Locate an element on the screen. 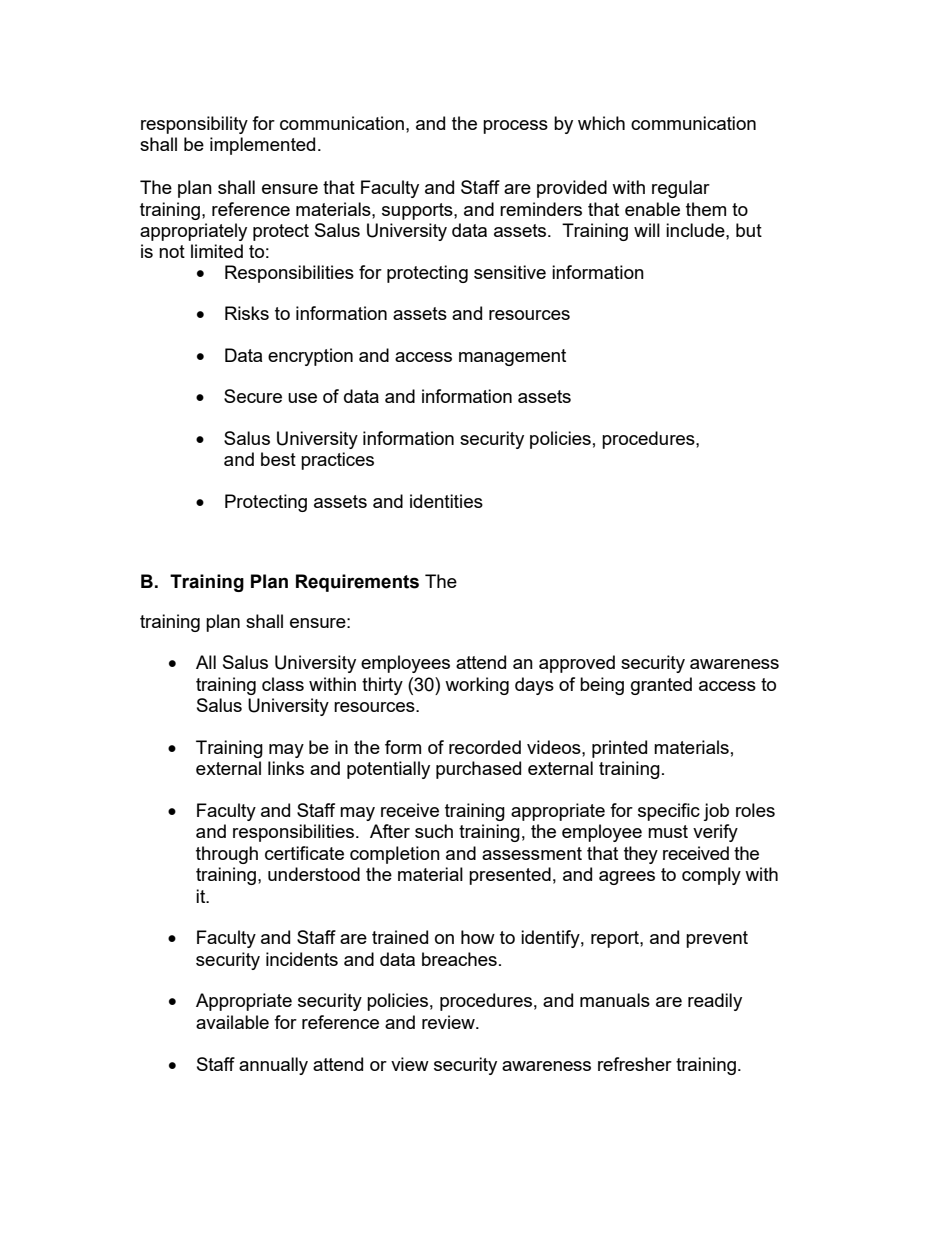  breaches is located at coordinates (459, 959).
